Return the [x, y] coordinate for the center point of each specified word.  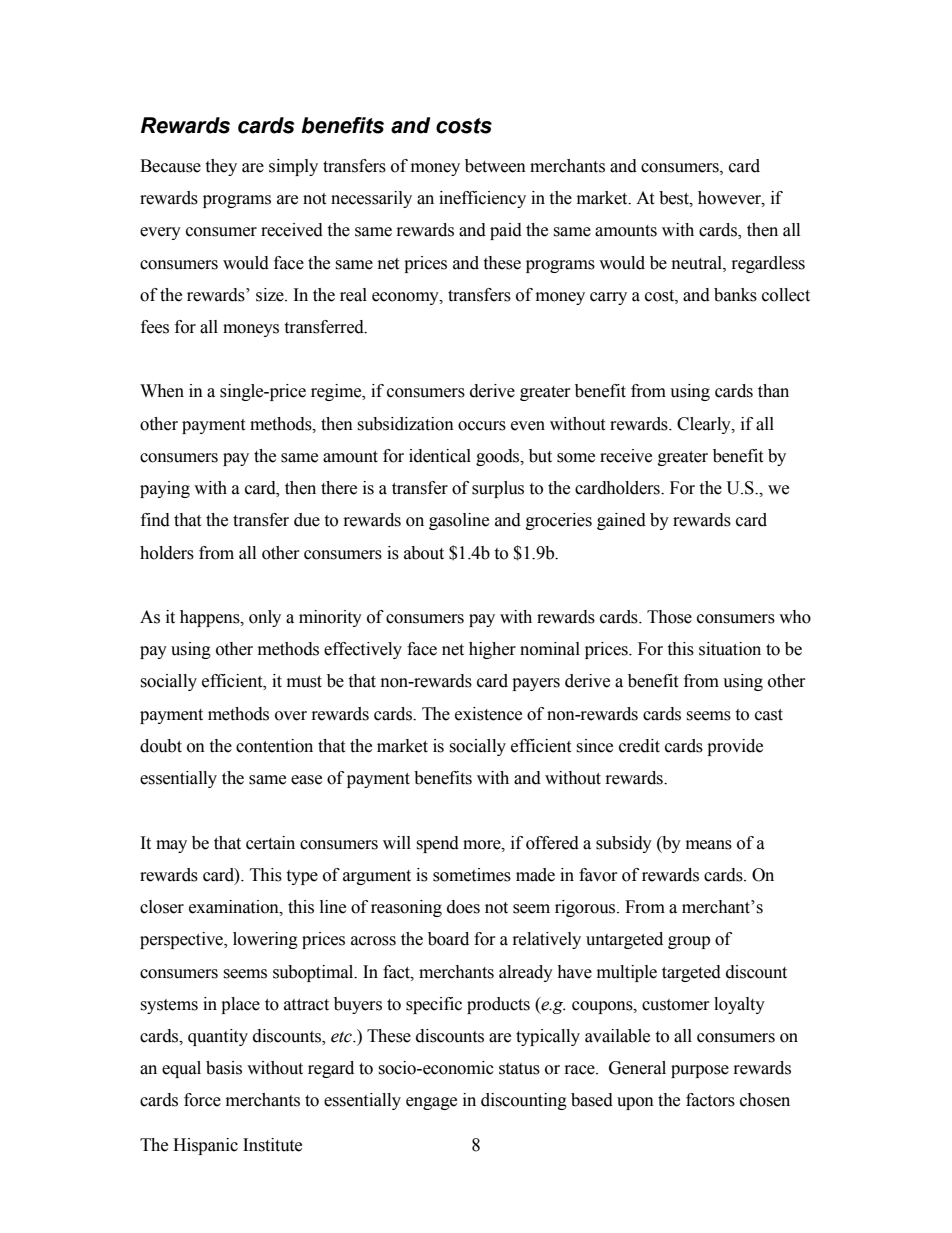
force [202, 1100]
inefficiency [482, 199]
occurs [482, 426]
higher [492, 650]
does [463, 907]
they [221, 167]
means [709, 845]
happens [211, 618]
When [162, 391]
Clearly [705, 425]
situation [730, 649]
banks [735, 295]
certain [270, 843]
